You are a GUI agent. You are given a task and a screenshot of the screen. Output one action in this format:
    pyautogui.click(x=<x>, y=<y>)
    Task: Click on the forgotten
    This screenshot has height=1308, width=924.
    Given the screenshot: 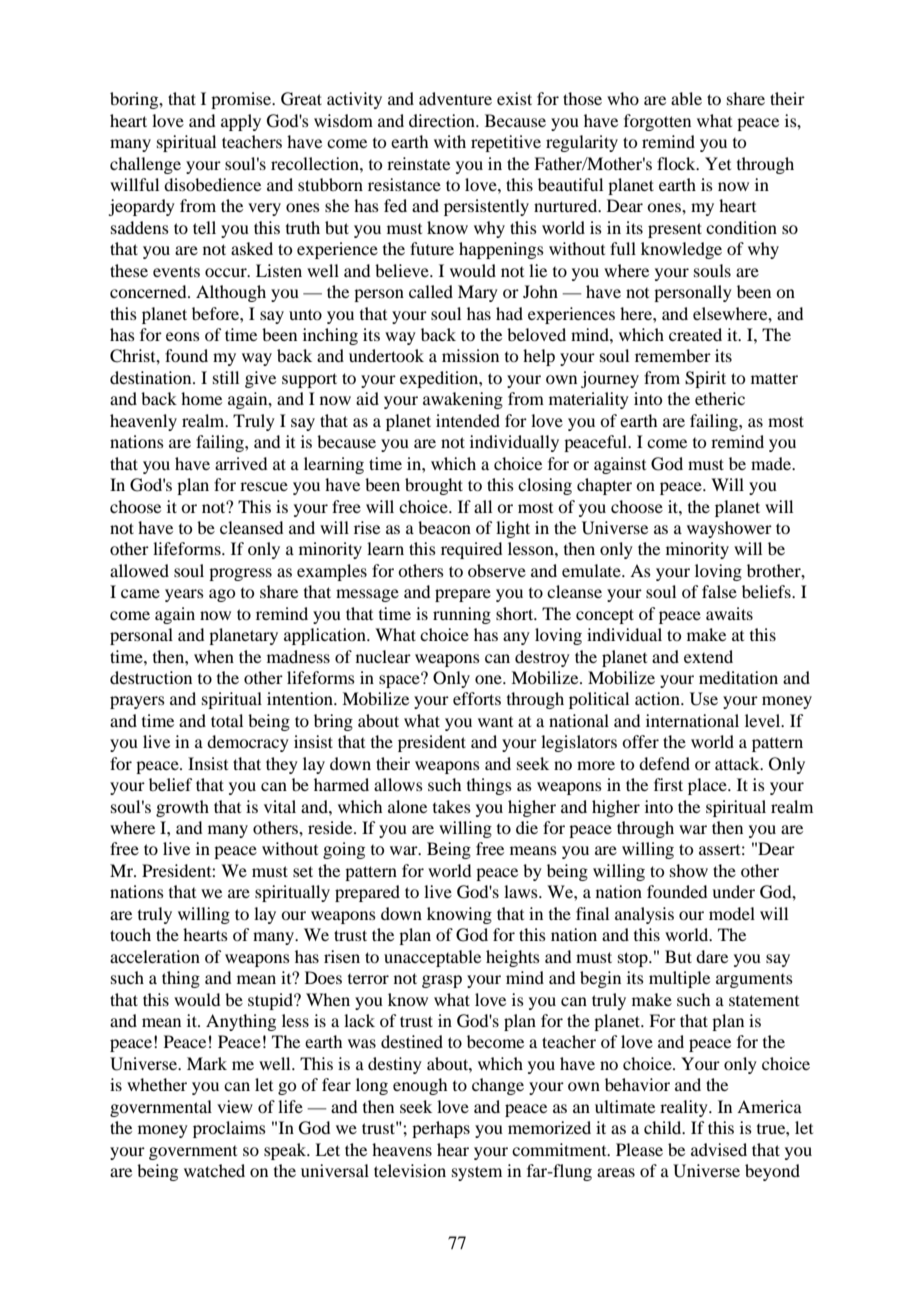 What is the action you would take?
    pyautogui.click(x=657, y=122)
